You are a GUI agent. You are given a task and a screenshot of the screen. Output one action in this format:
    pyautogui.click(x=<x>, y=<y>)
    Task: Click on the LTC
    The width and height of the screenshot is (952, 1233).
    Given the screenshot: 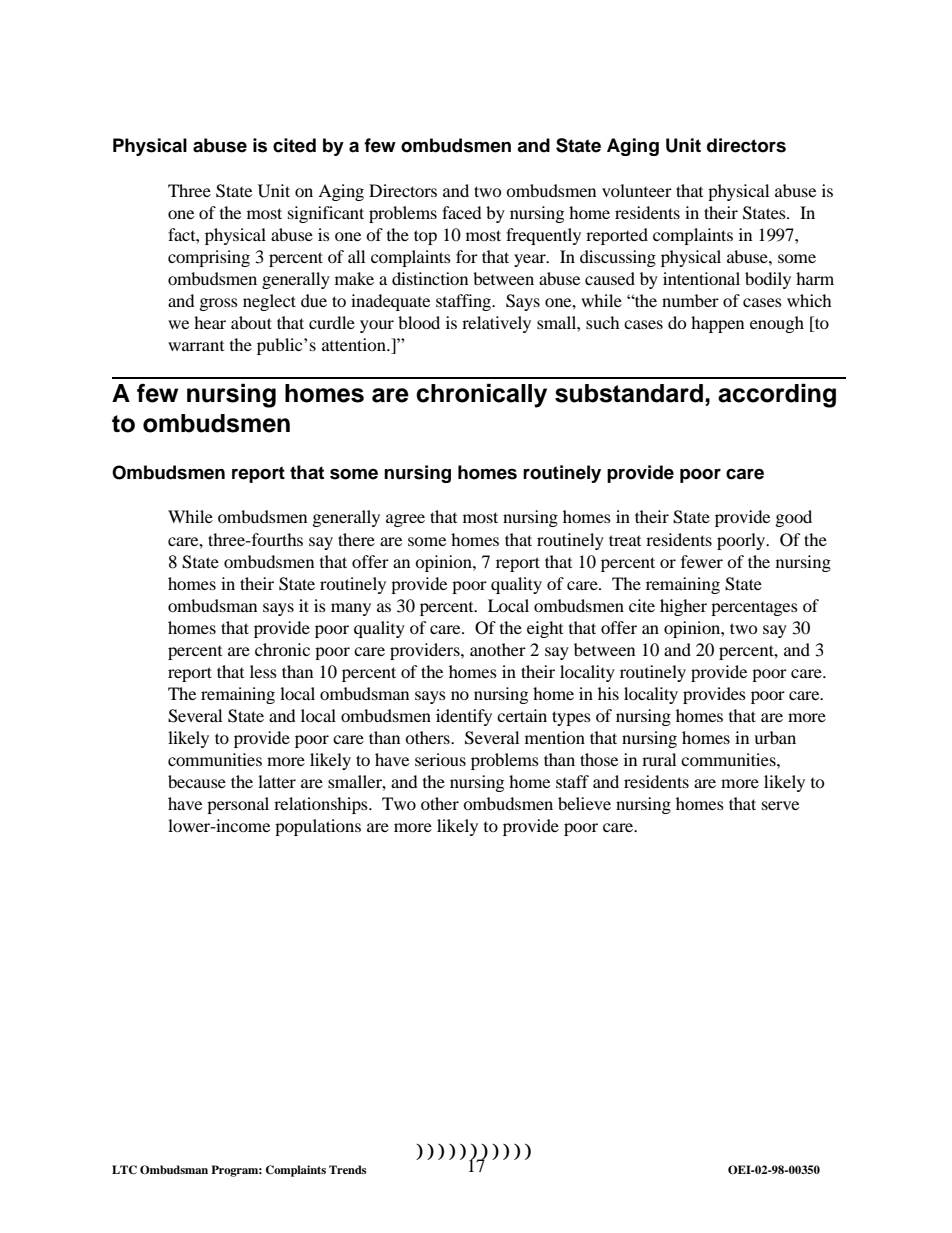 What is the action you would take?
    pyautogui.click(x=124, y=1170)
